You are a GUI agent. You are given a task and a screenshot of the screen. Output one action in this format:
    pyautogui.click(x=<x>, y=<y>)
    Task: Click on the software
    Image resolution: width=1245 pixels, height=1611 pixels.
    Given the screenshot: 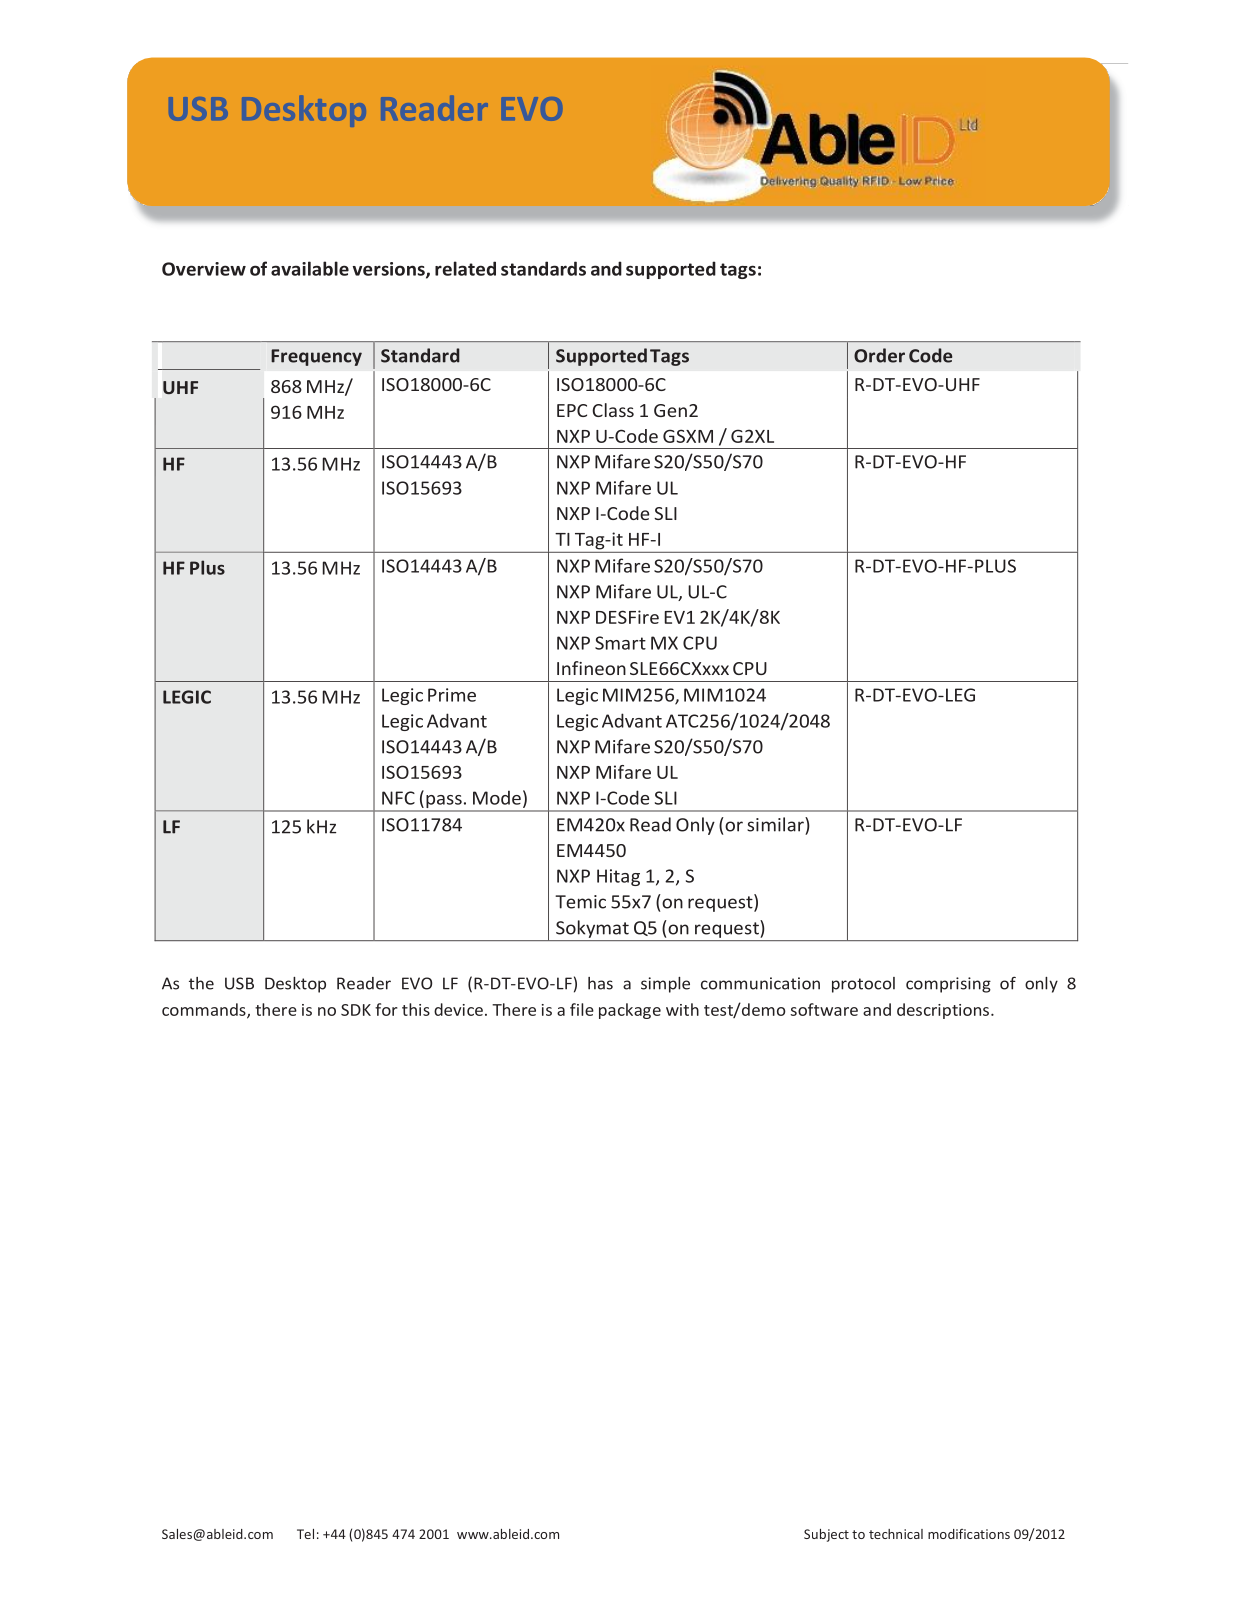 What is the action you would take?
    pyautogui.click(x=824, y=1009)
